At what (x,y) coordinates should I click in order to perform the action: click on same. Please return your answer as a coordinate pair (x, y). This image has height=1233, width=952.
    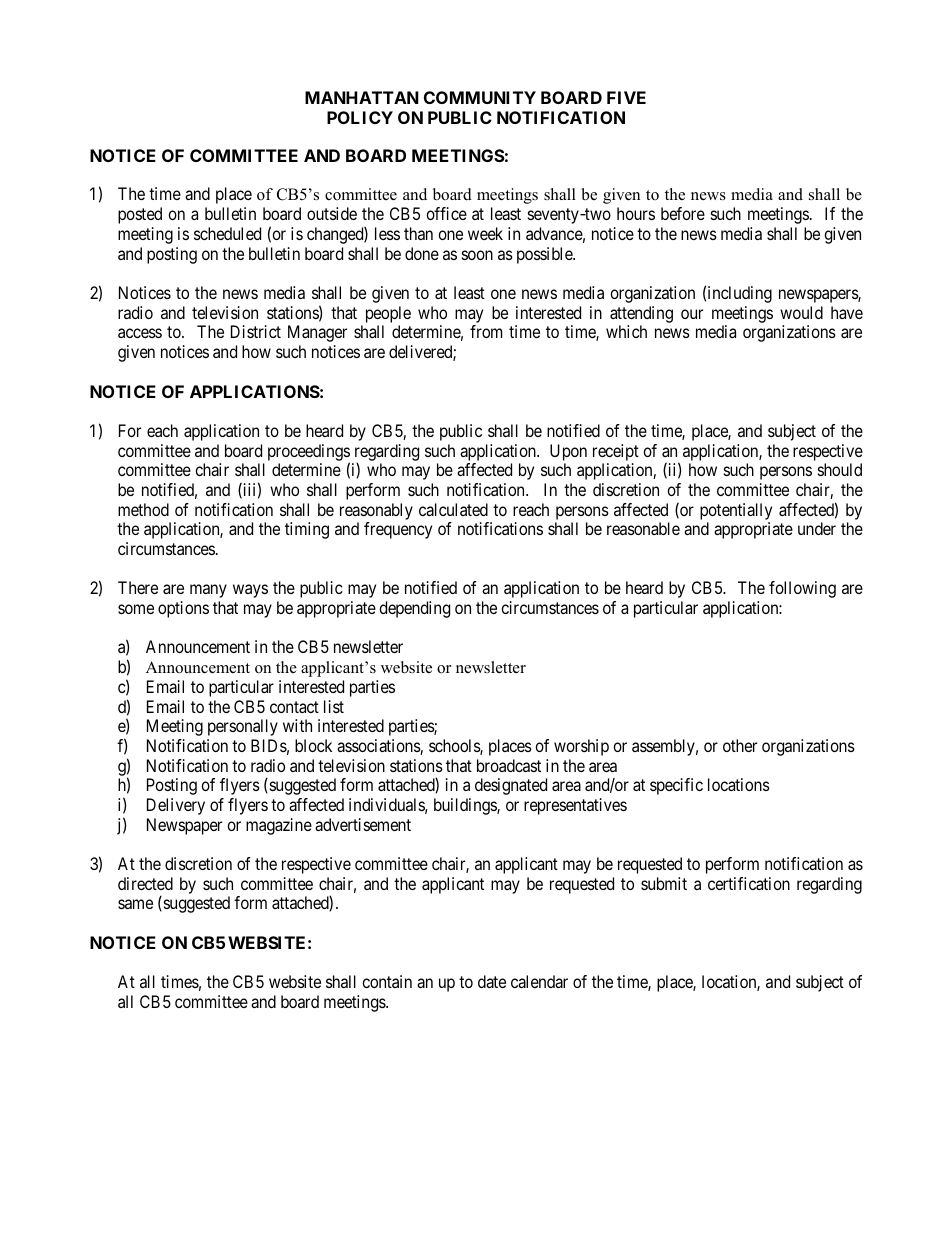
    Looking at the image, I should click on (135, 904).
